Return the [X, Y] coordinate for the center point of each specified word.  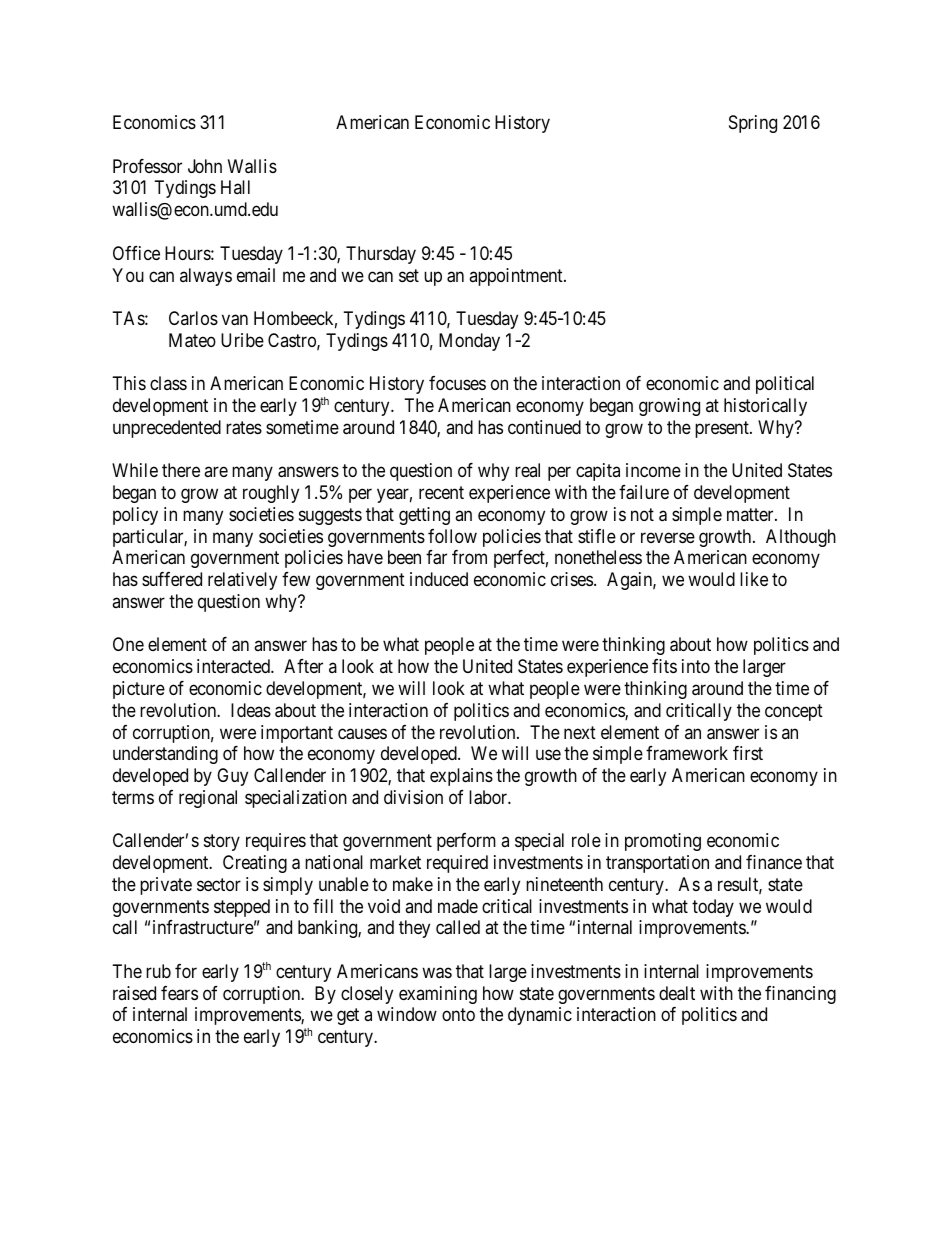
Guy [232, 777]
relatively [242, 581]
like [754, 579]
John [205, 166]
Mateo [192, 340]
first [748, 753]
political [785, 385]
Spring [753, 124]
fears [179, 993]
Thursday [381, 255]
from [469, 557]
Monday [469, 342]
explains [461, 777]
